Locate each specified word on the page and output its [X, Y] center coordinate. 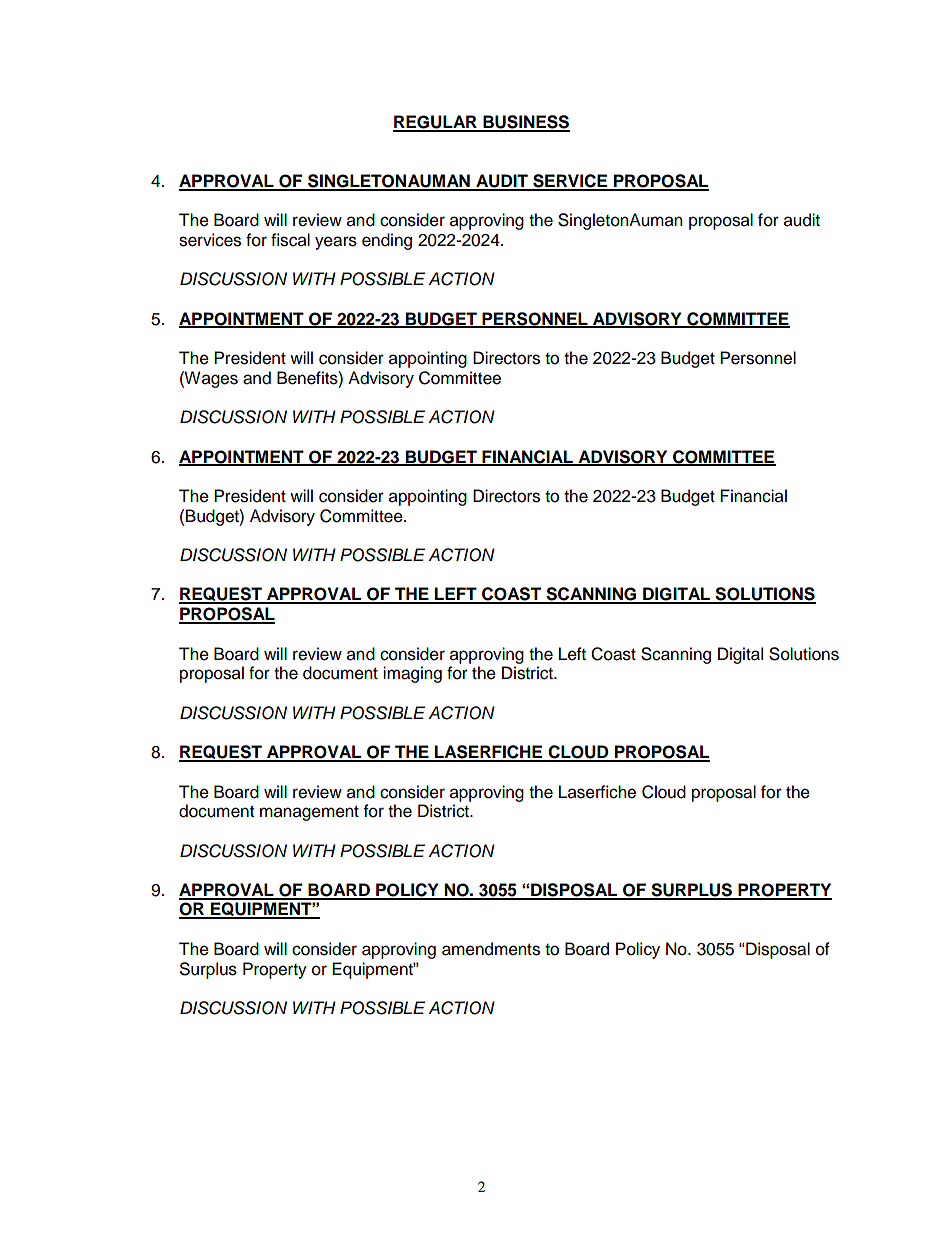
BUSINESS [525, 123]
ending [387, 241]
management [309, 813]
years [336, 243]
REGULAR [436, 123]
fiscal [290, 240]
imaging [412, 674]
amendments [491, 949]
